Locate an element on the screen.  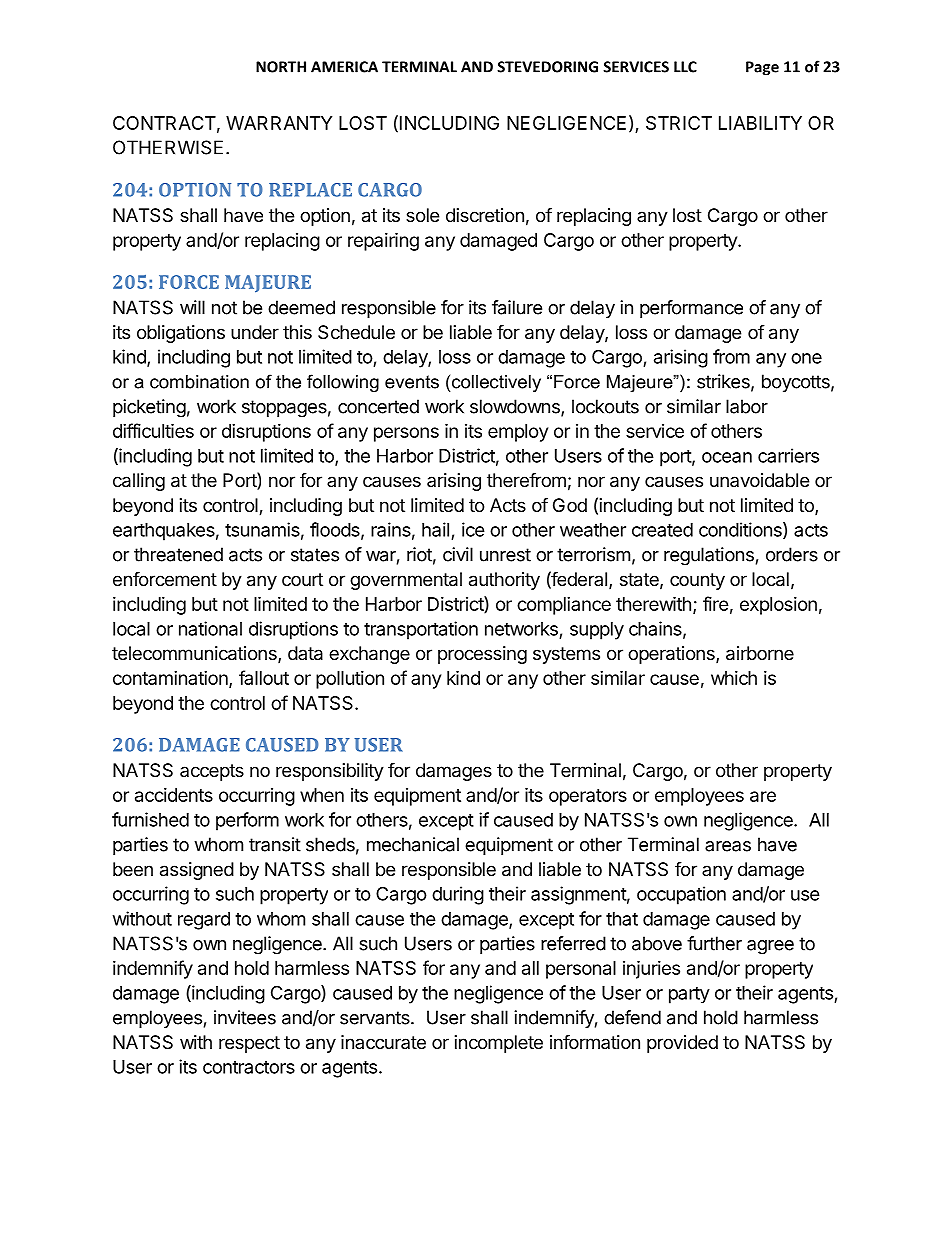
difficulties is located at coordinates (153, 430).
